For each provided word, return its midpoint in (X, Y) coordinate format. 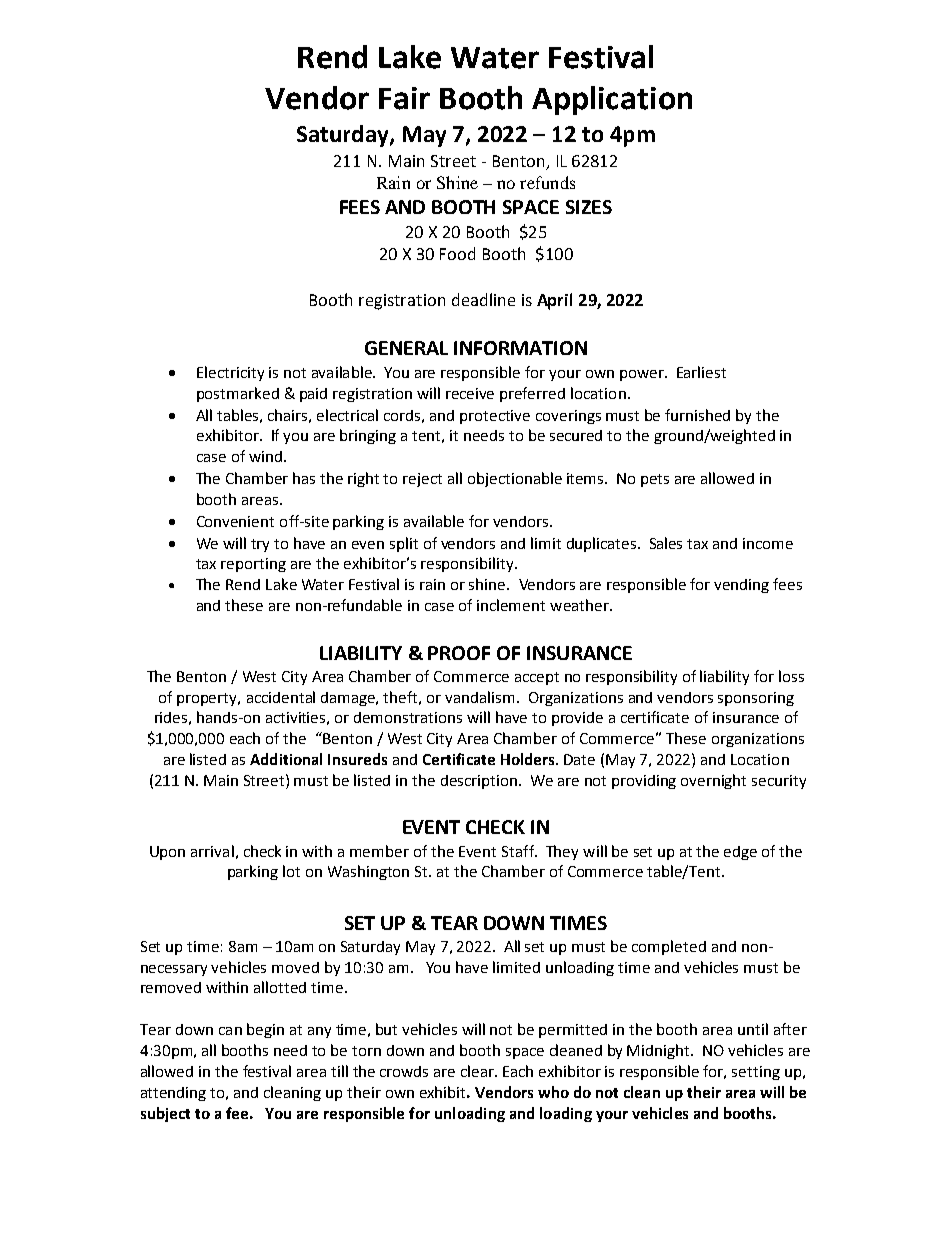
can (230, 1031)
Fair (404, 98)
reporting (253, 565)
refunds (547, 182)
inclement (511, 605)
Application (612, 100)
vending (741, 586)
